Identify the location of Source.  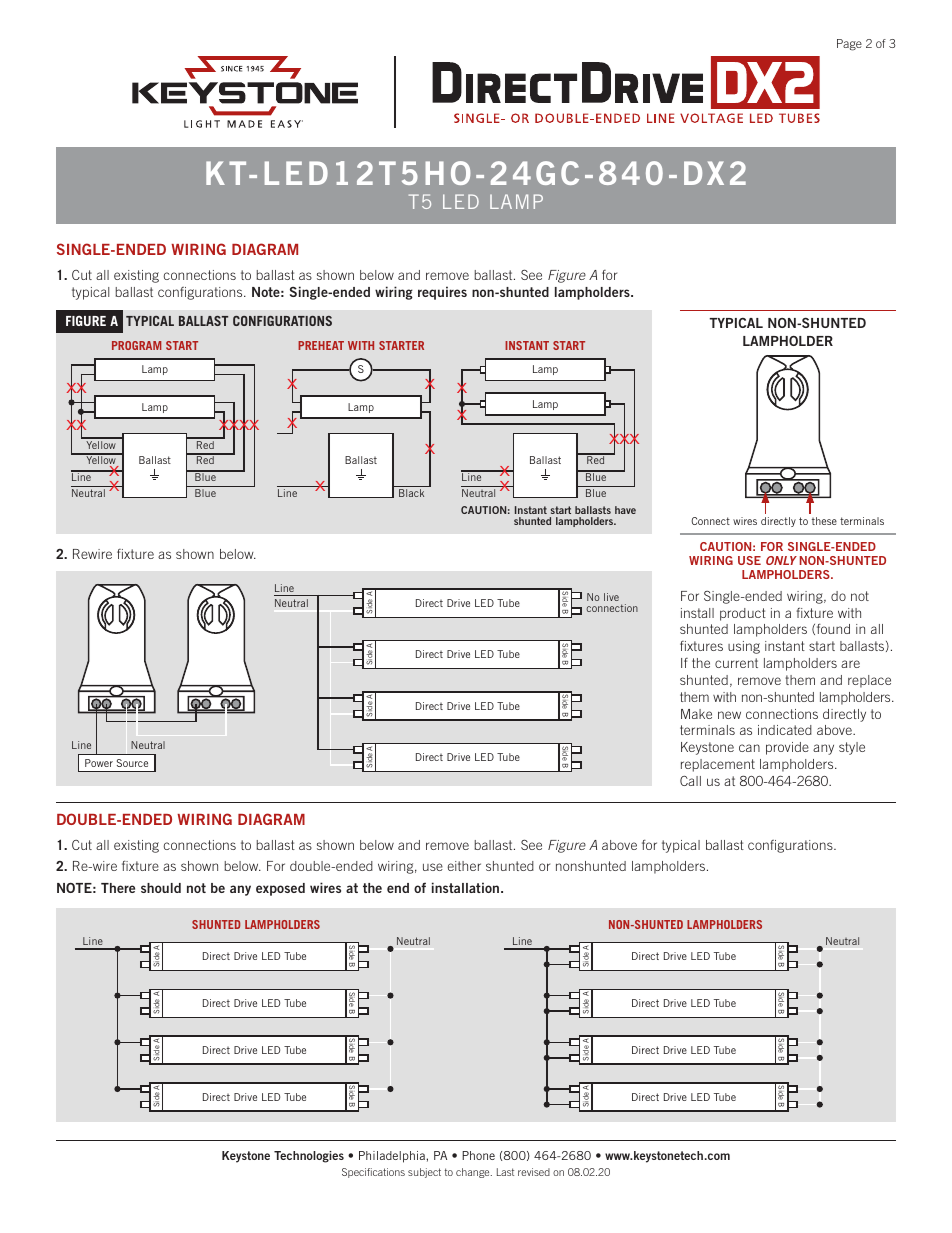
(132, 763).
